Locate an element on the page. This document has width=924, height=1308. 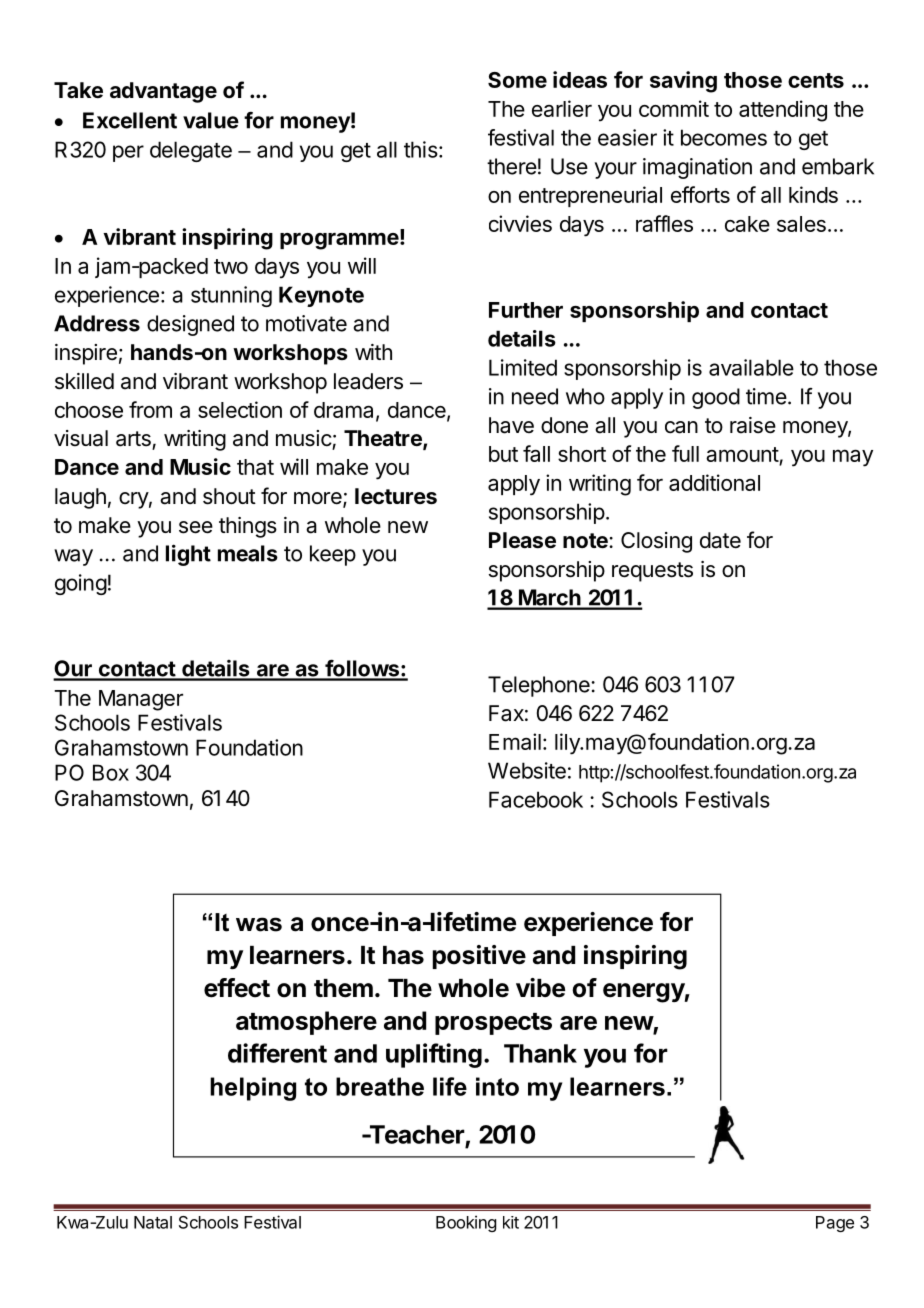
Natal is located at coordinates (153, 1222).
